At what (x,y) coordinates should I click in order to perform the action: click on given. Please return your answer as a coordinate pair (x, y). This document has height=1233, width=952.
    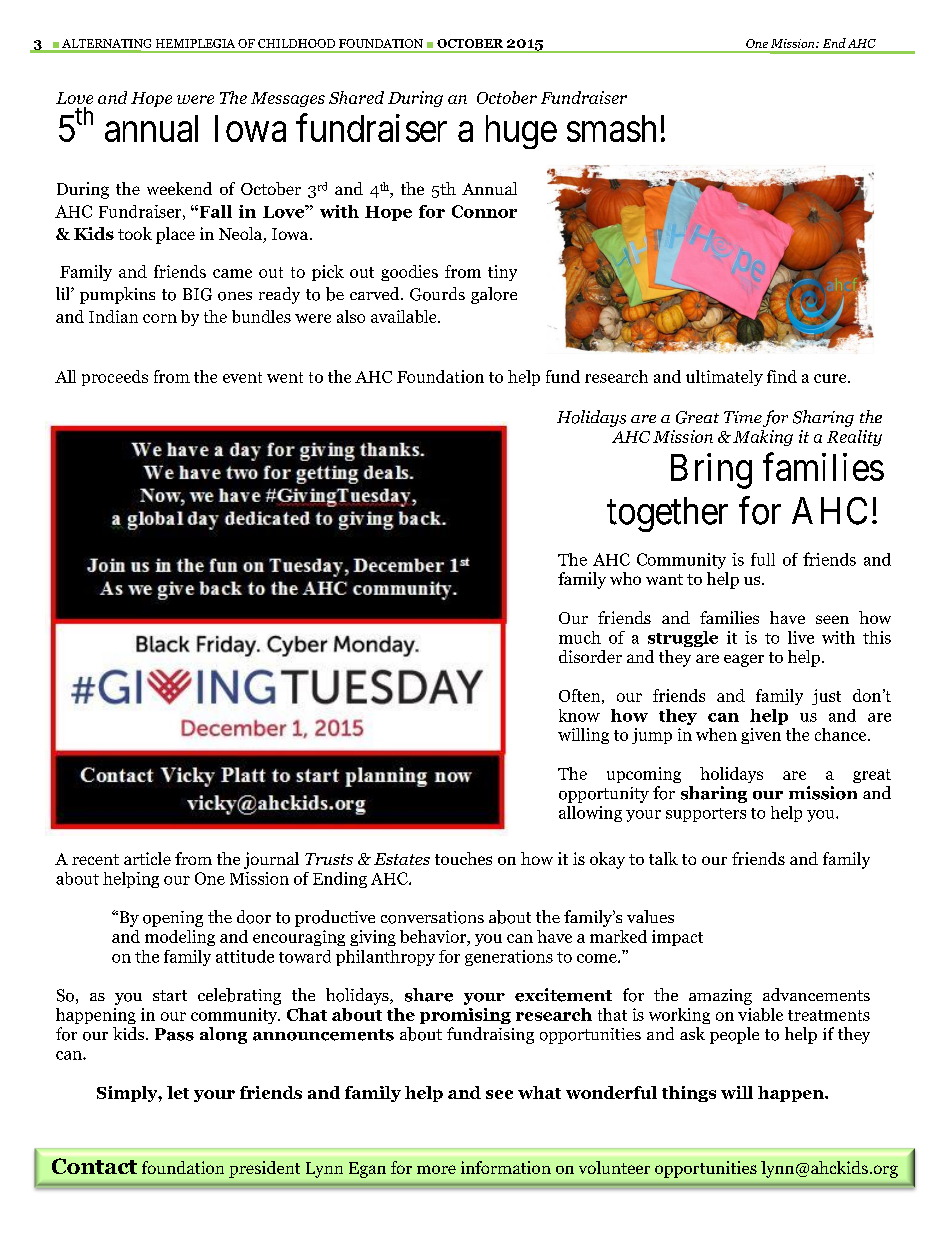
    Looking at the image, I should click on (761, 736).
